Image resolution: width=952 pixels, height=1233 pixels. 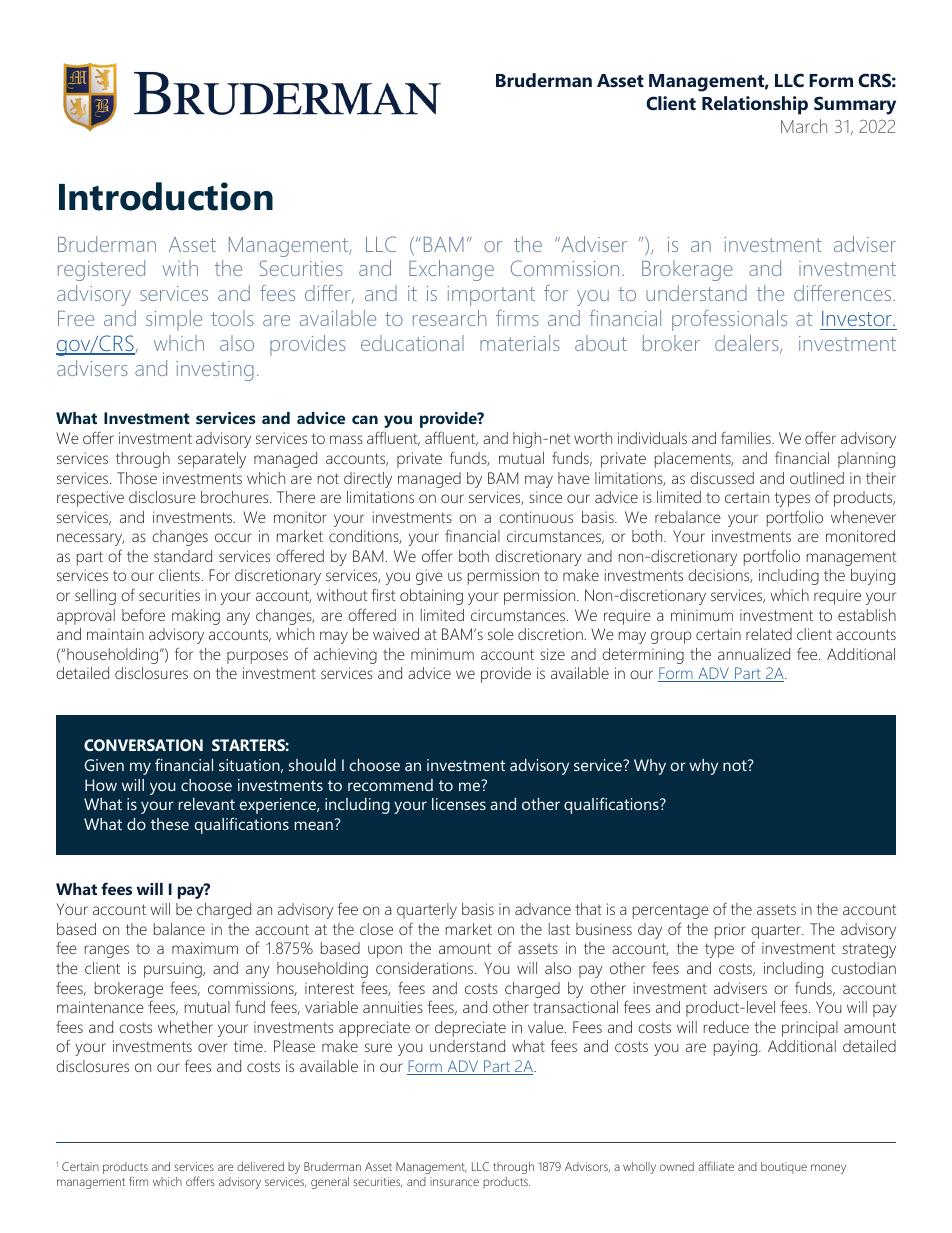 What do you see at coordinates (170, 824) in the page?
I see `these` at bounding box center [170, 824].
